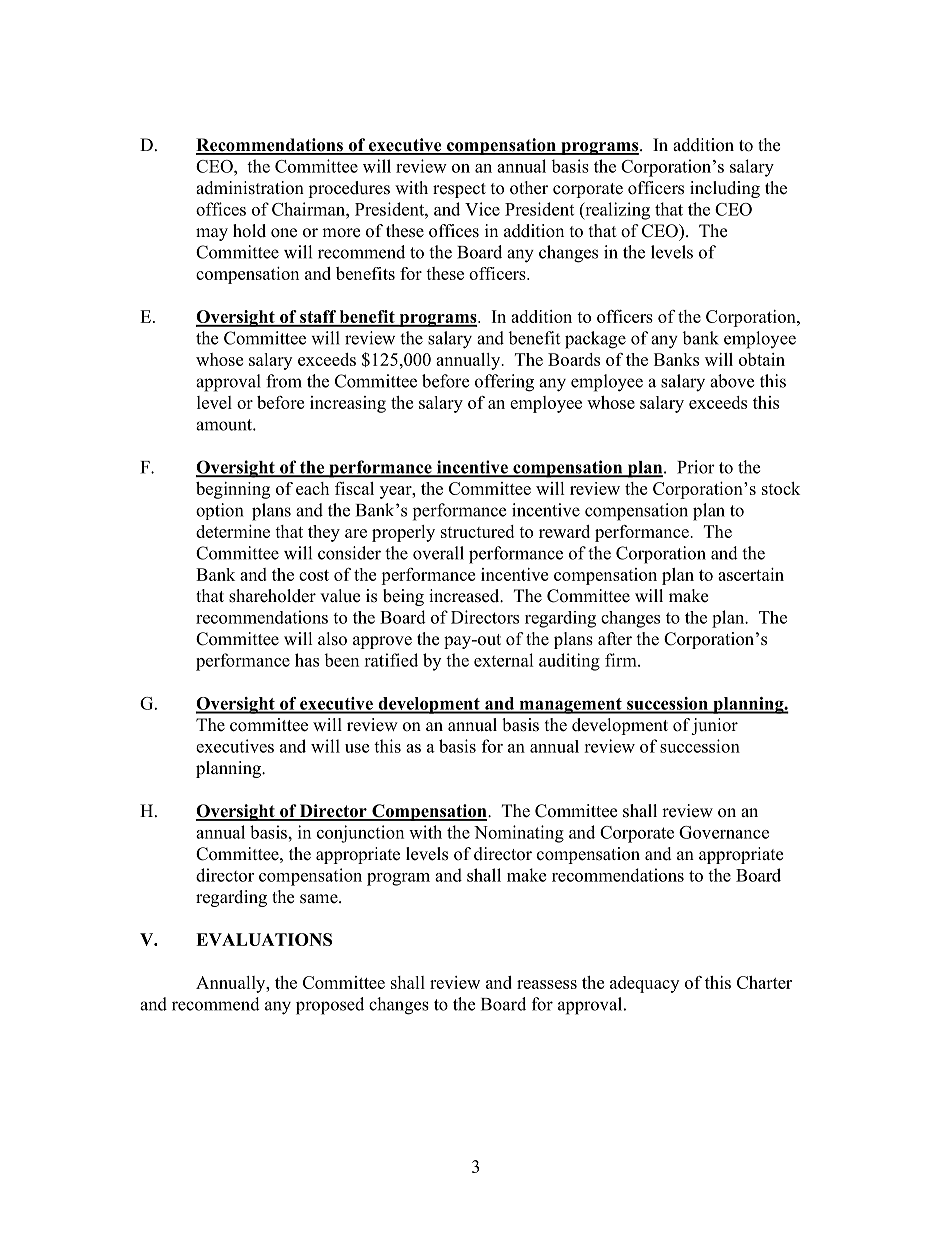 This document has height=1233, width=952. What do you see at coordinates (482, 209) in the document?
I see `Vice` at bounding box center [482, 209].
